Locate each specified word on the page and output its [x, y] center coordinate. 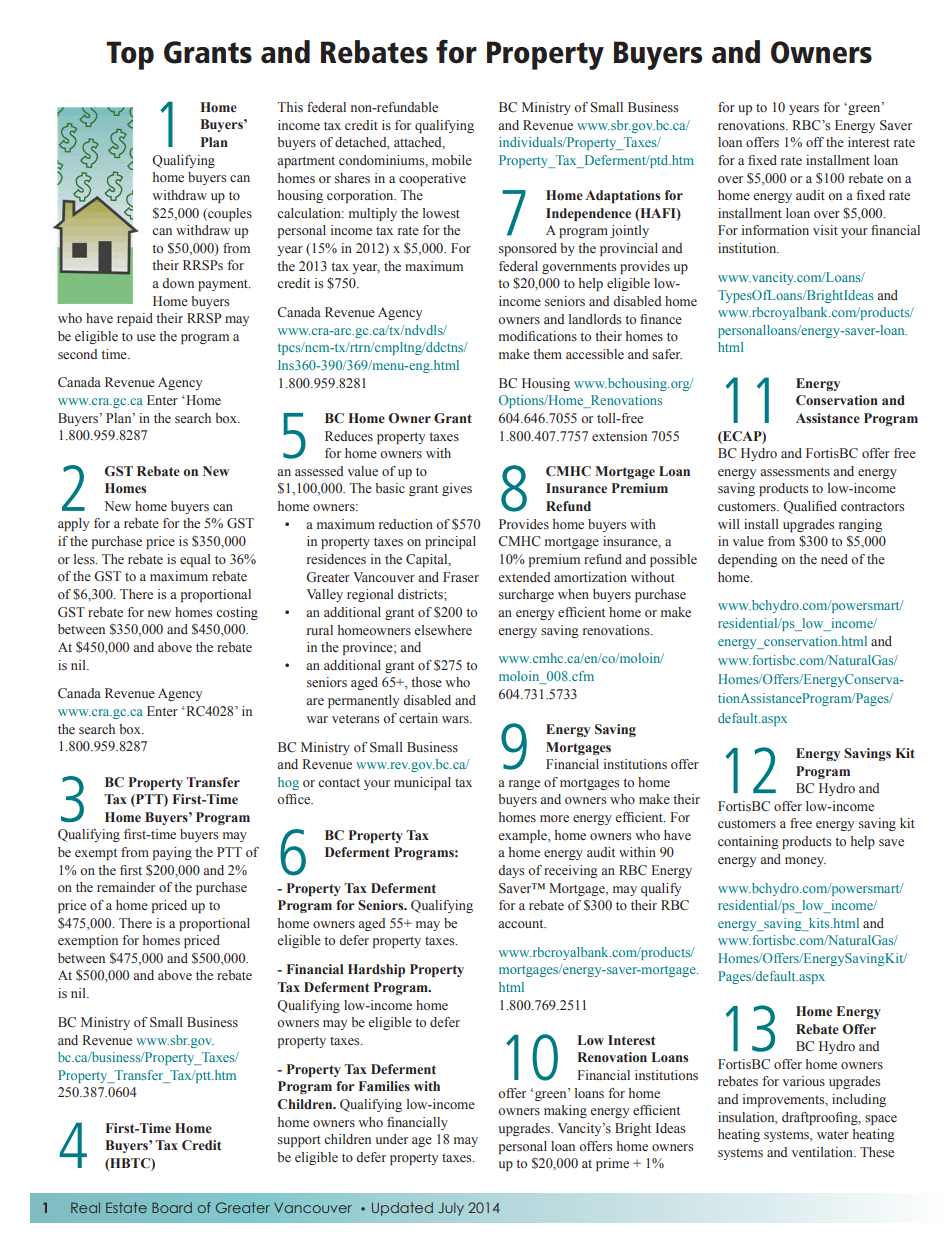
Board [172, 1207]
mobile [452, 160]
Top [130, 55]
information [775, 230]
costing [237, 613]
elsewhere [443, 630]
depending [748, 560]
